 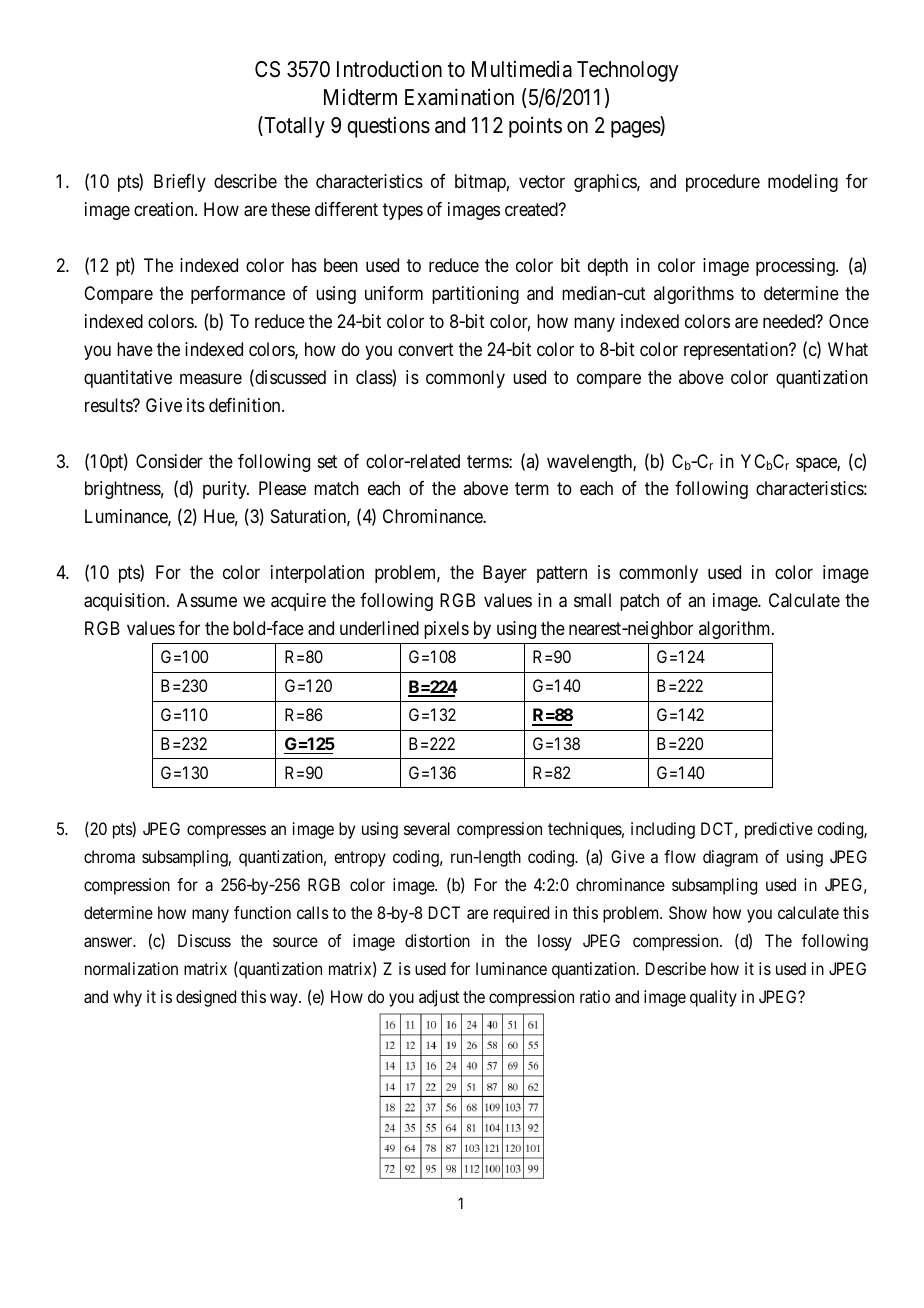 I want to click on adjust, so click(x=439, y=998).
